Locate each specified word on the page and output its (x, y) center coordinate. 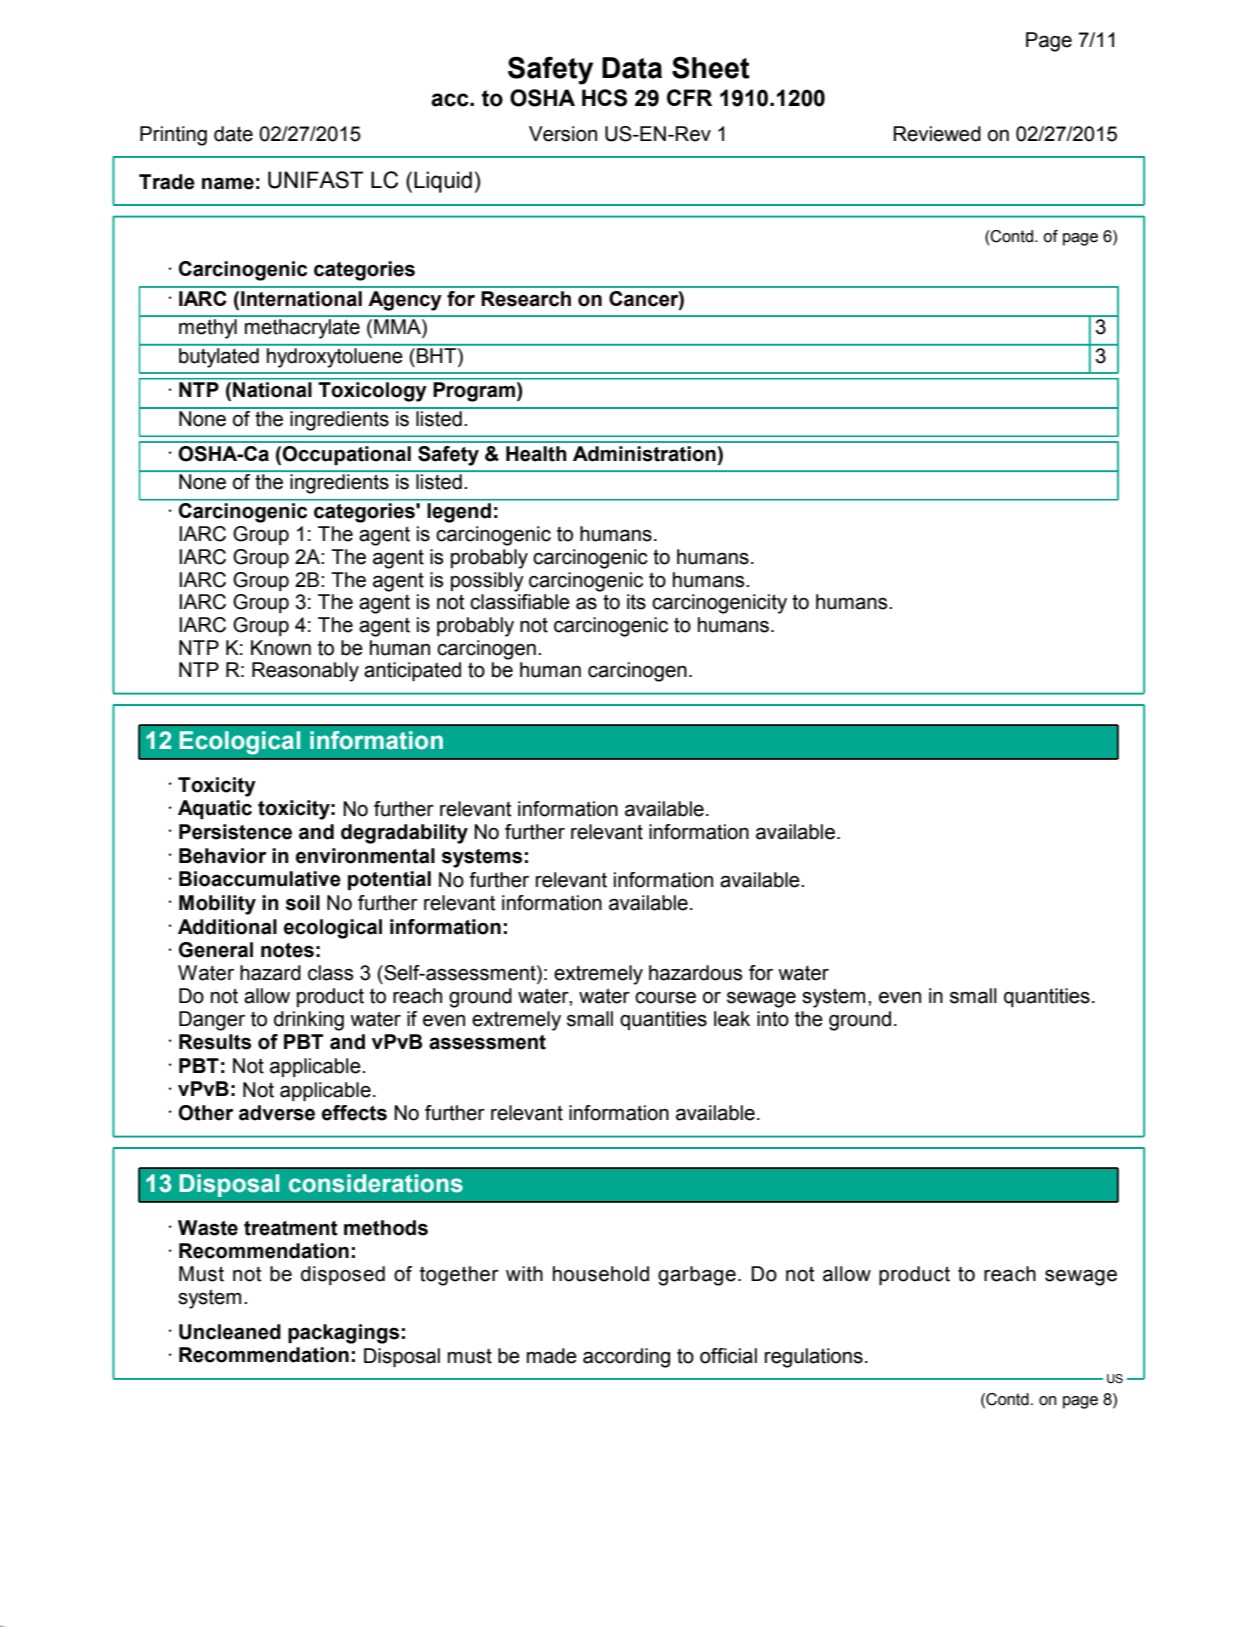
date (233, 134)
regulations (814, 1358)
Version (563, 134)
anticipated (412, 671)
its (636, 602)
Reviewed (937, 134)
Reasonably (305, 672)
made (552, 1356)
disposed (343, 1275)
